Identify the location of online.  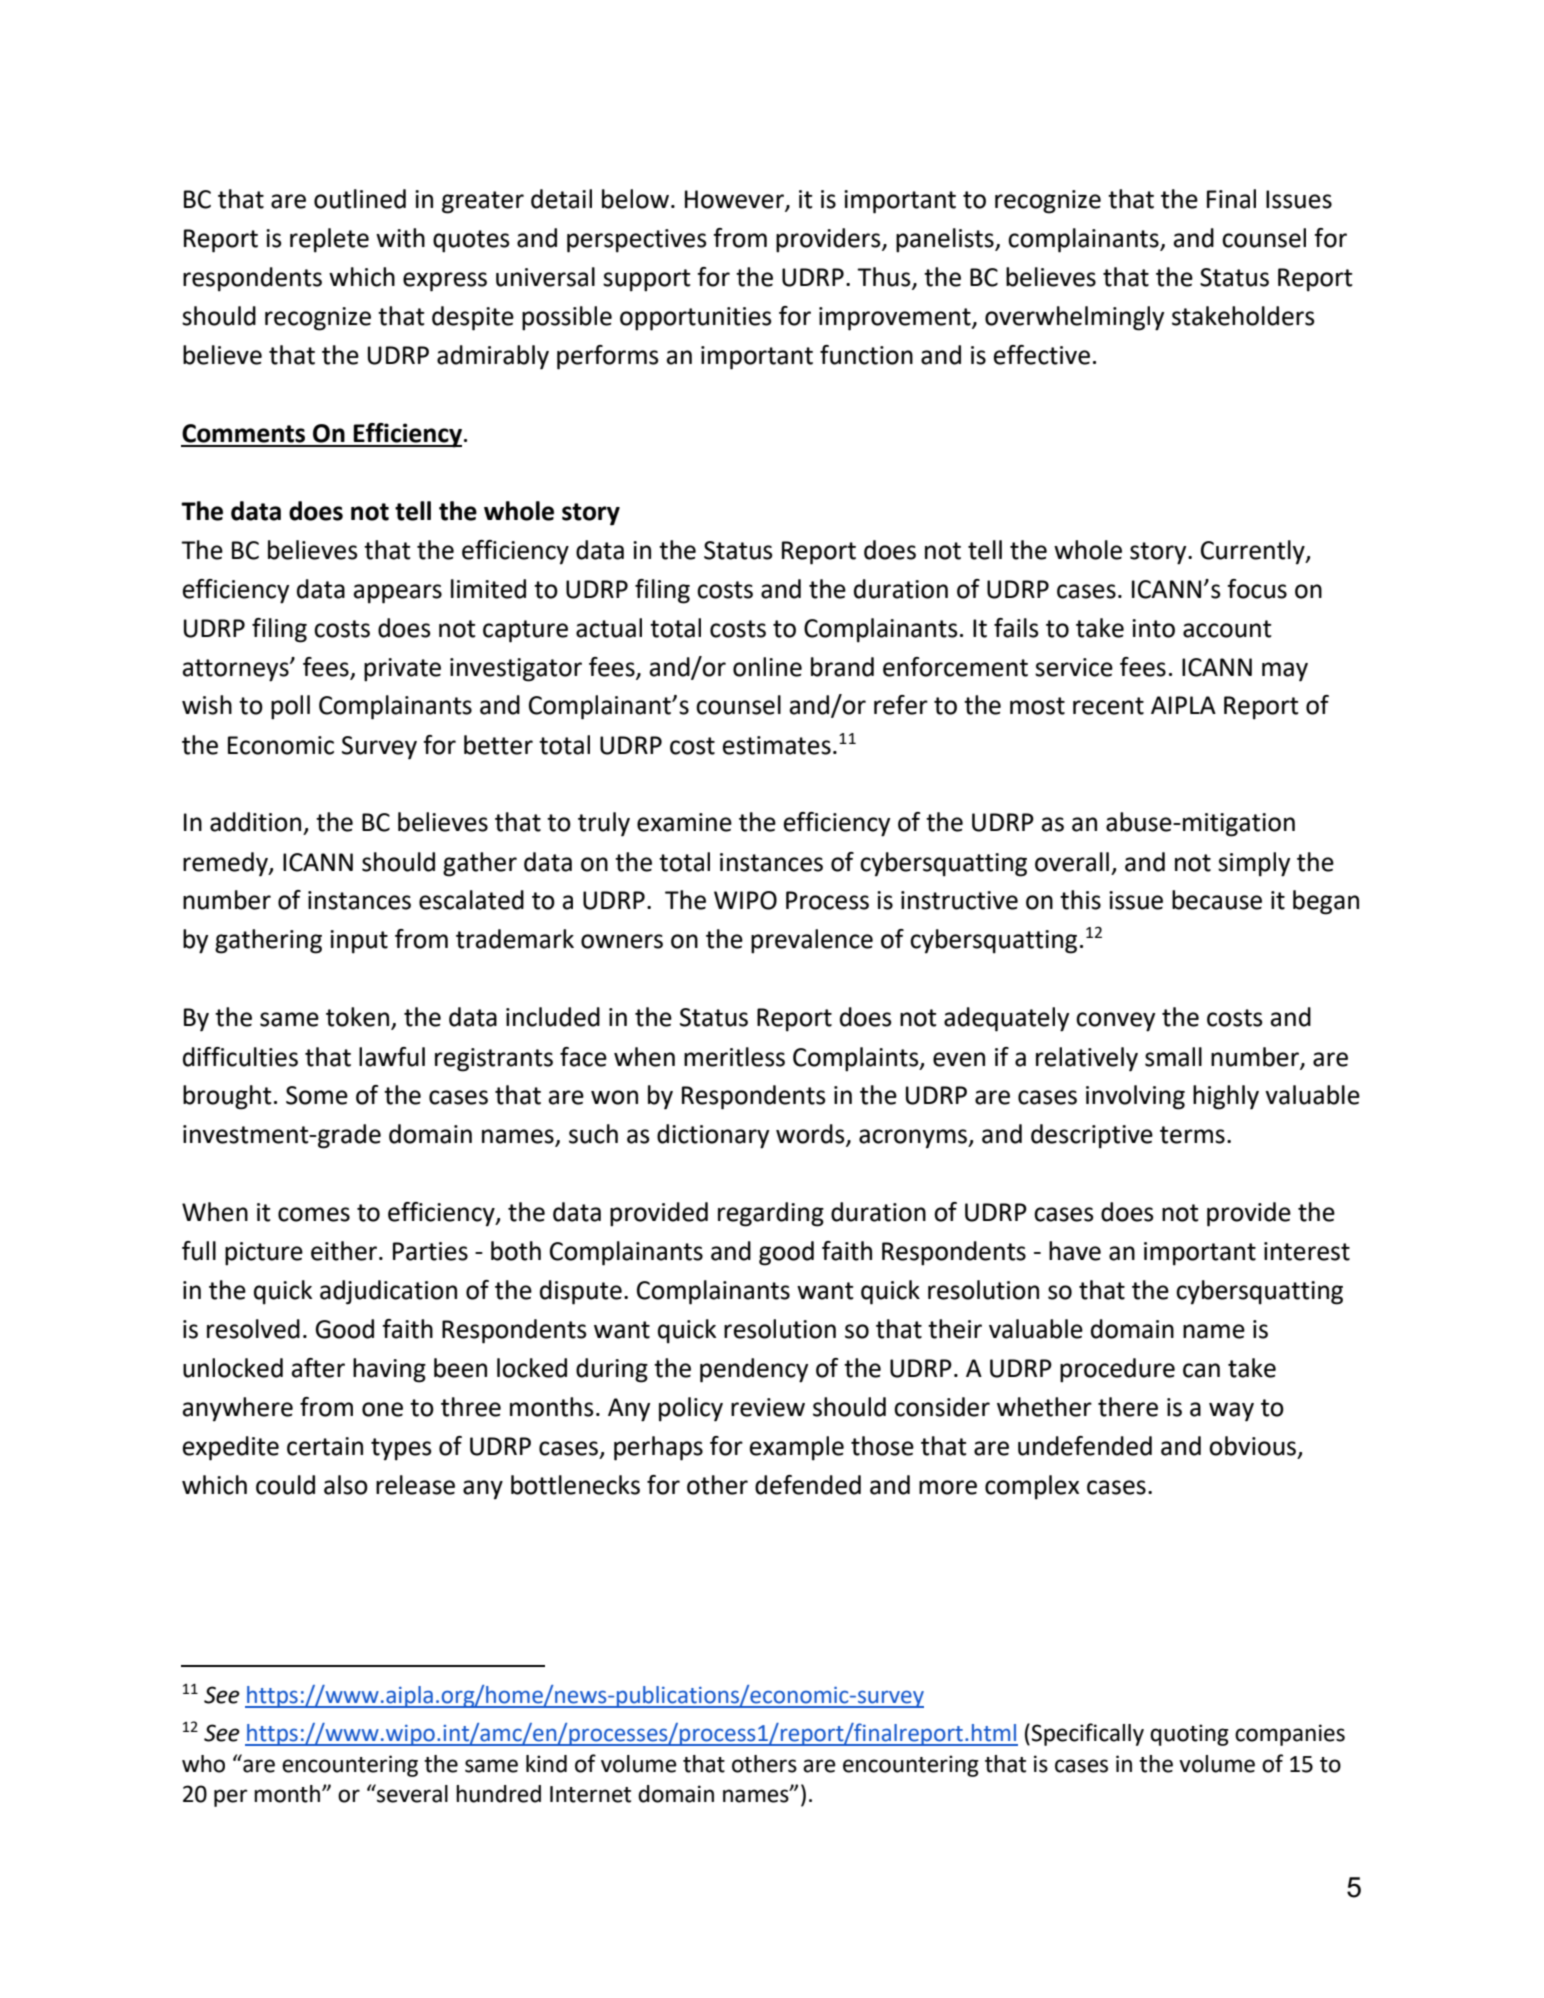
(767, 667).
